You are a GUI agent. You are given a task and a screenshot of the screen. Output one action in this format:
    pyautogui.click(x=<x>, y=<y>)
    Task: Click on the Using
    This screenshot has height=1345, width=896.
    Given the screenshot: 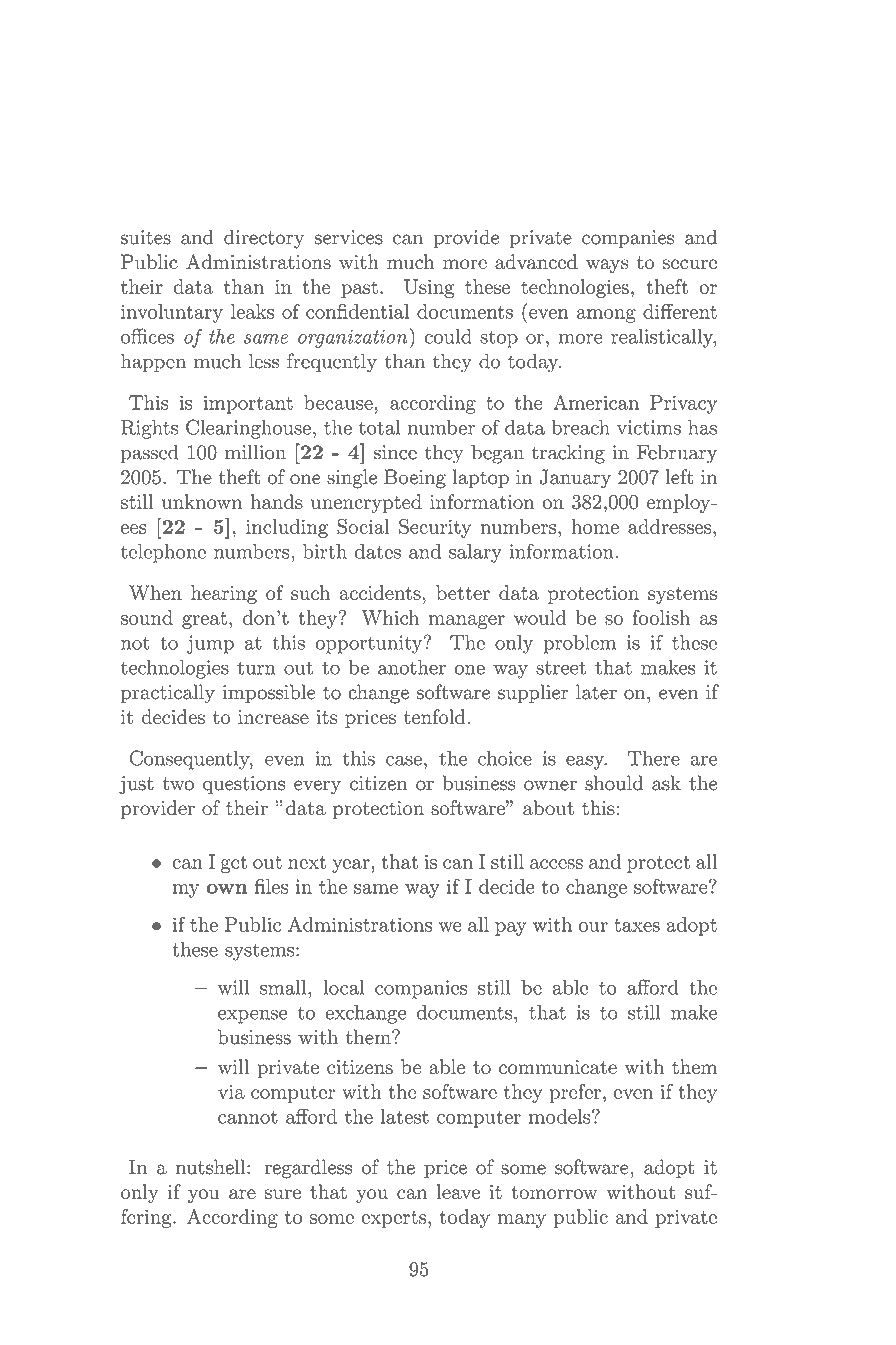 What is the action you would take?
    pyautogui.click(x=429, y=288)
